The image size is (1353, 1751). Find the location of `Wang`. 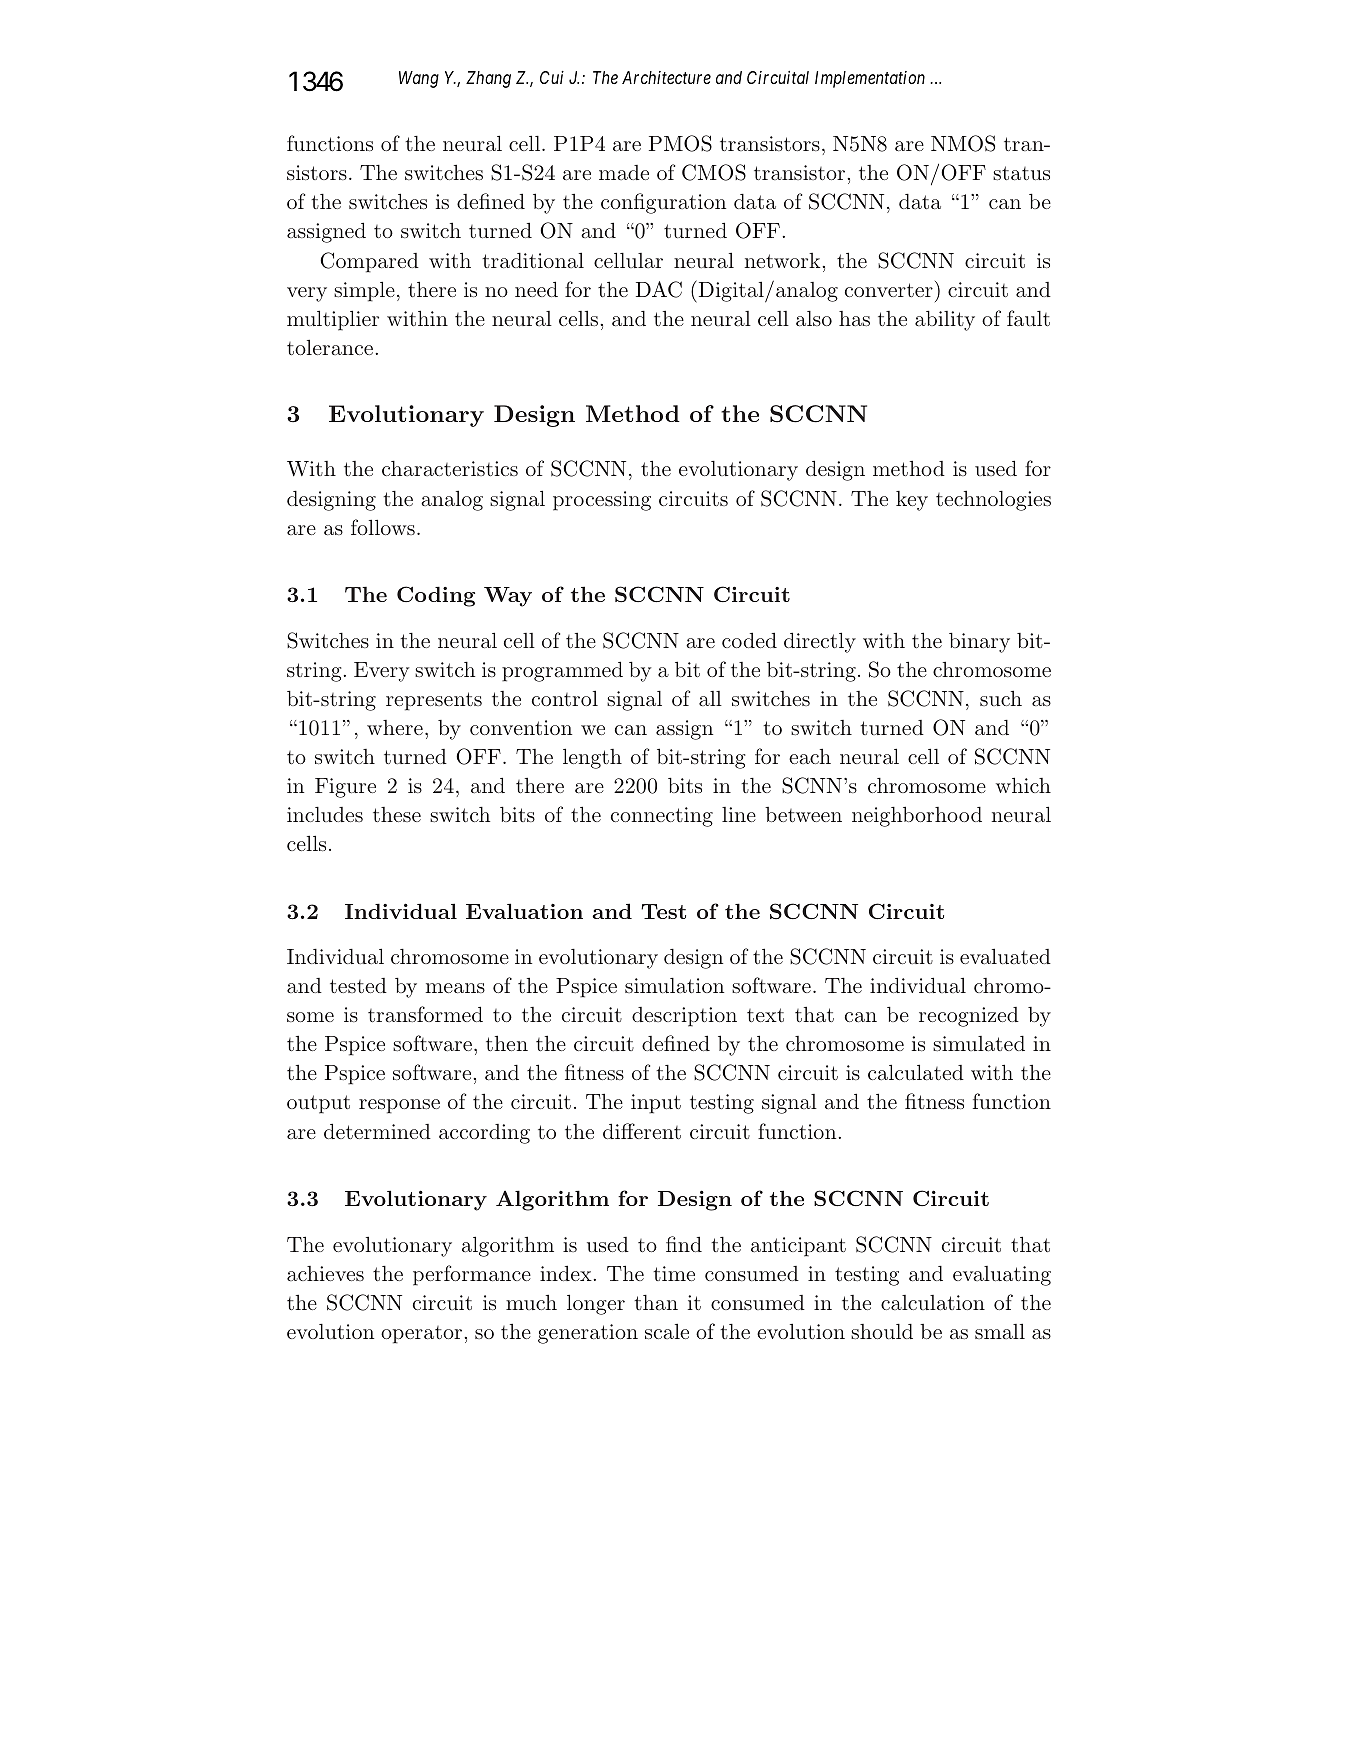

Wang is located at coordinates (419, 79).
